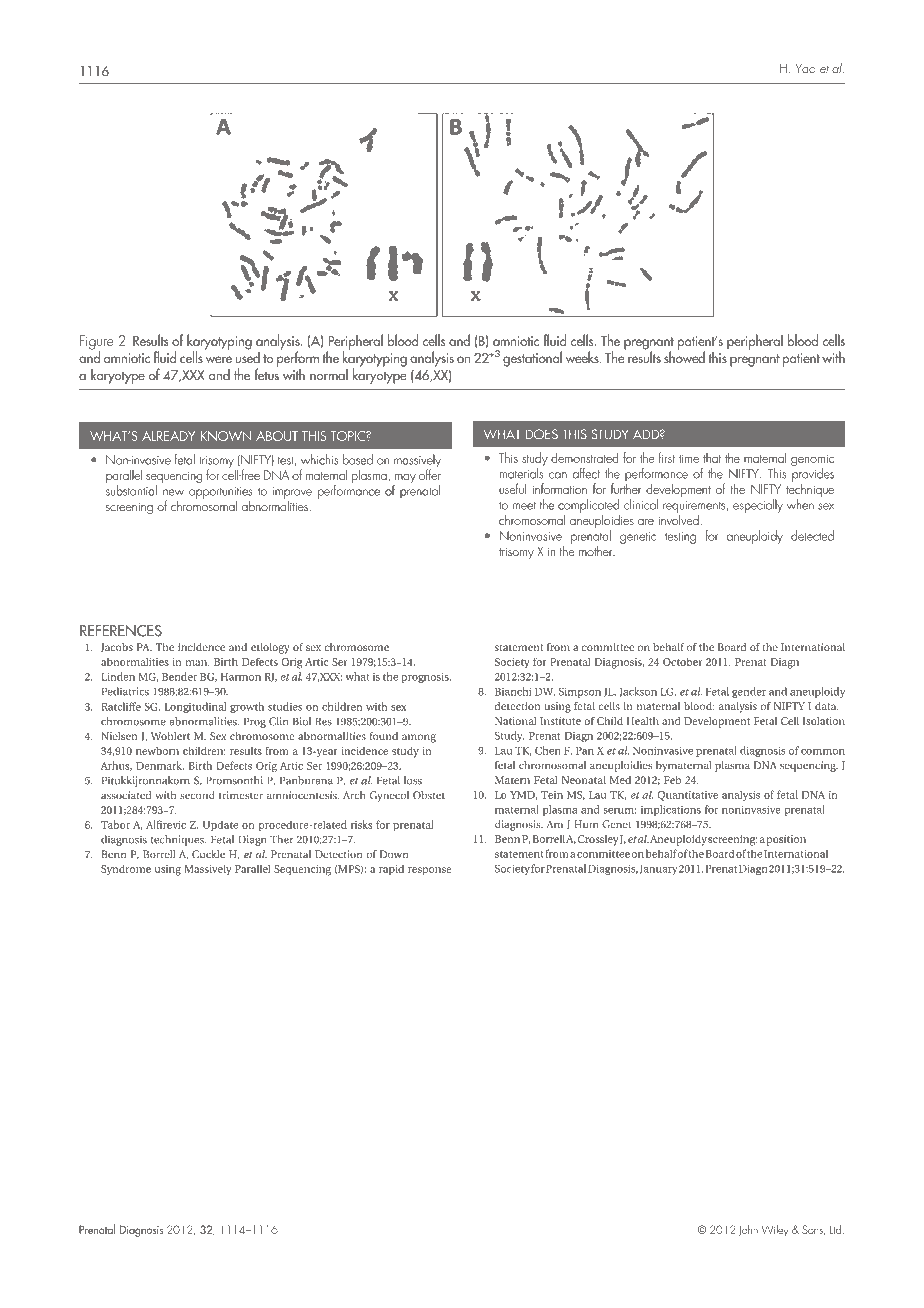 The image size is (924, 1308). What do you see at coordinates (513, 691) in the screenshot?
I see `Bianchi` at bounding box center [513, 691].
